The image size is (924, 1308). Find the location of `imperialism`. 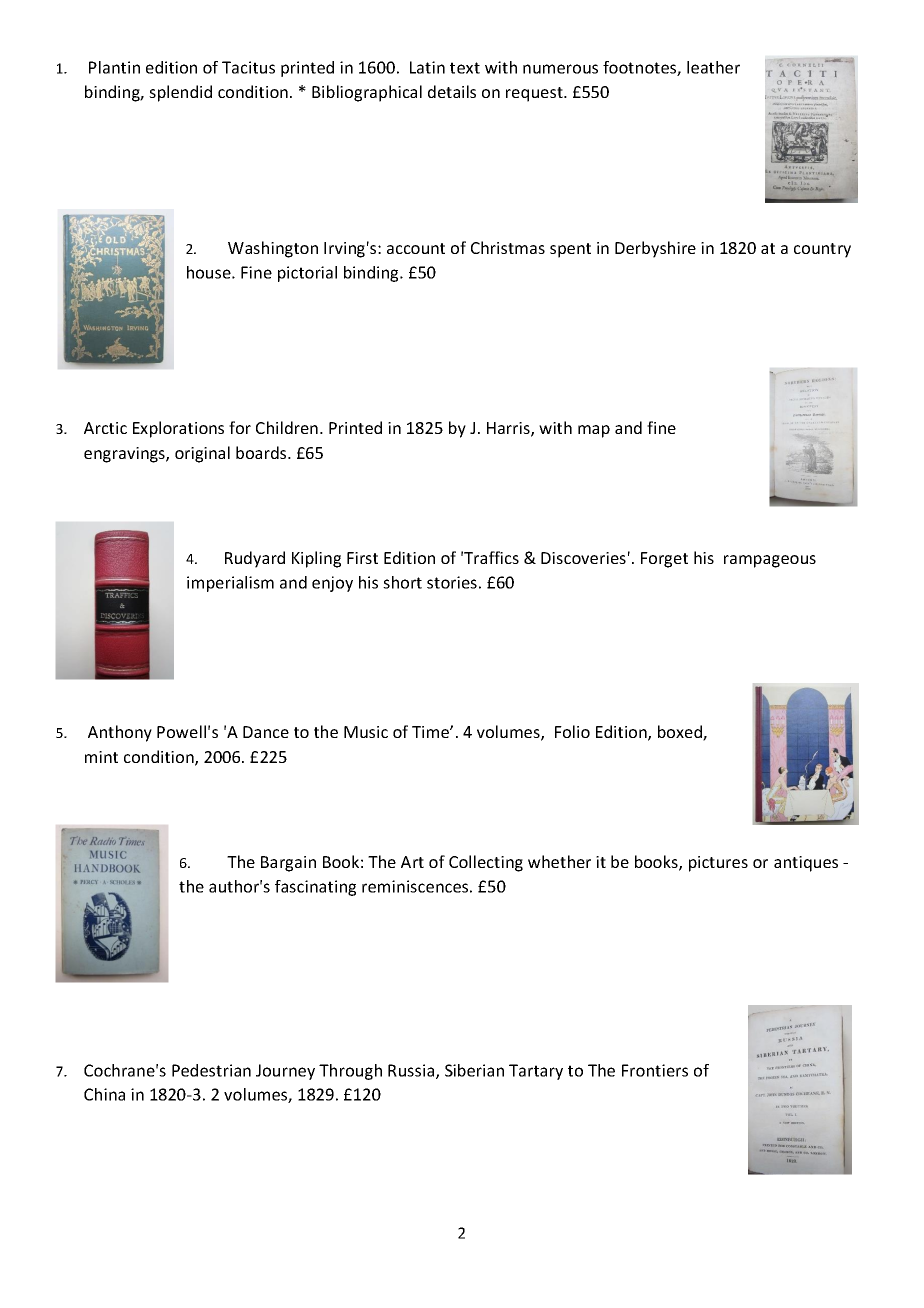

imperialism is located at coordinates (230, 584).
